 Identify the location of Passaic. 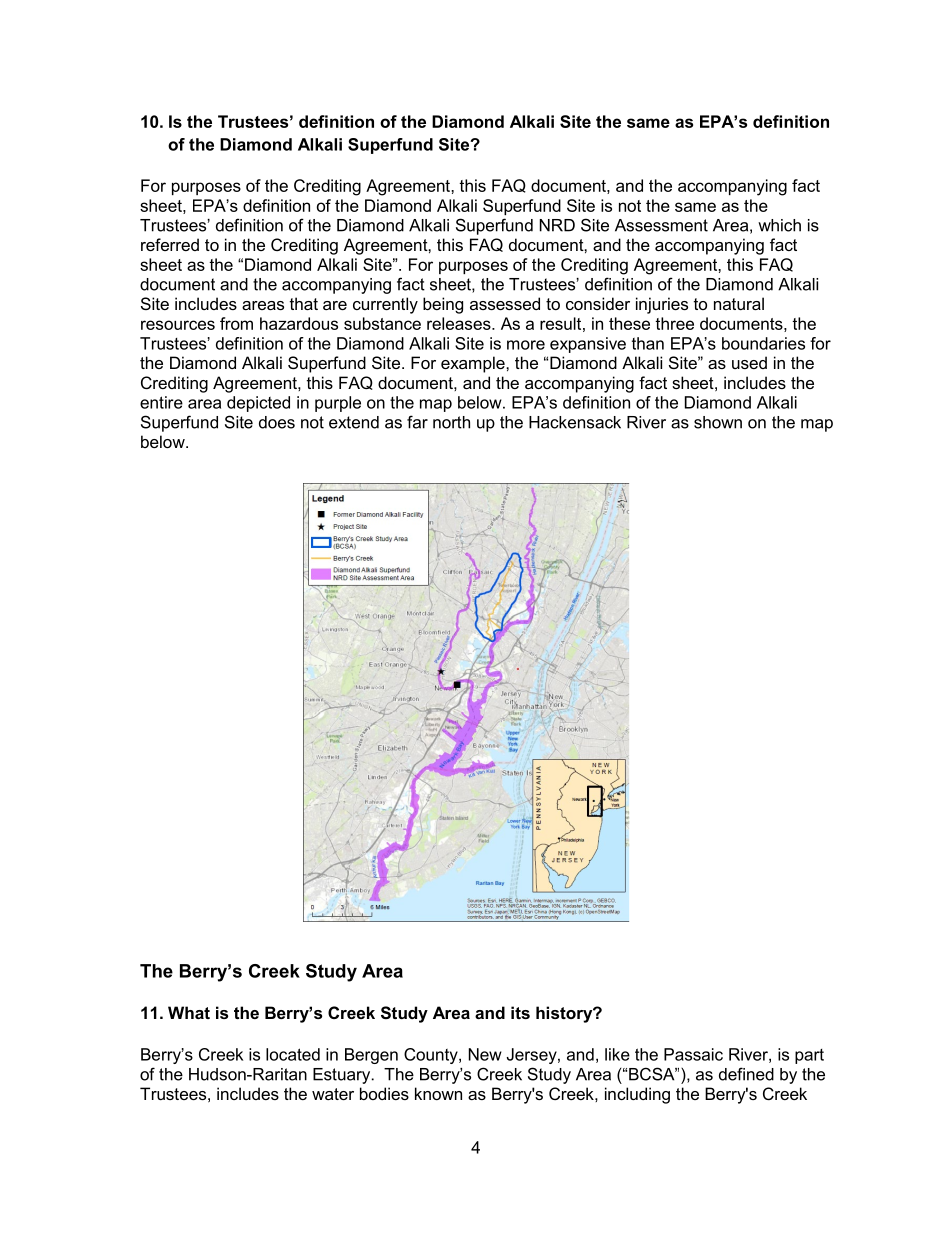
(693, 1054).
